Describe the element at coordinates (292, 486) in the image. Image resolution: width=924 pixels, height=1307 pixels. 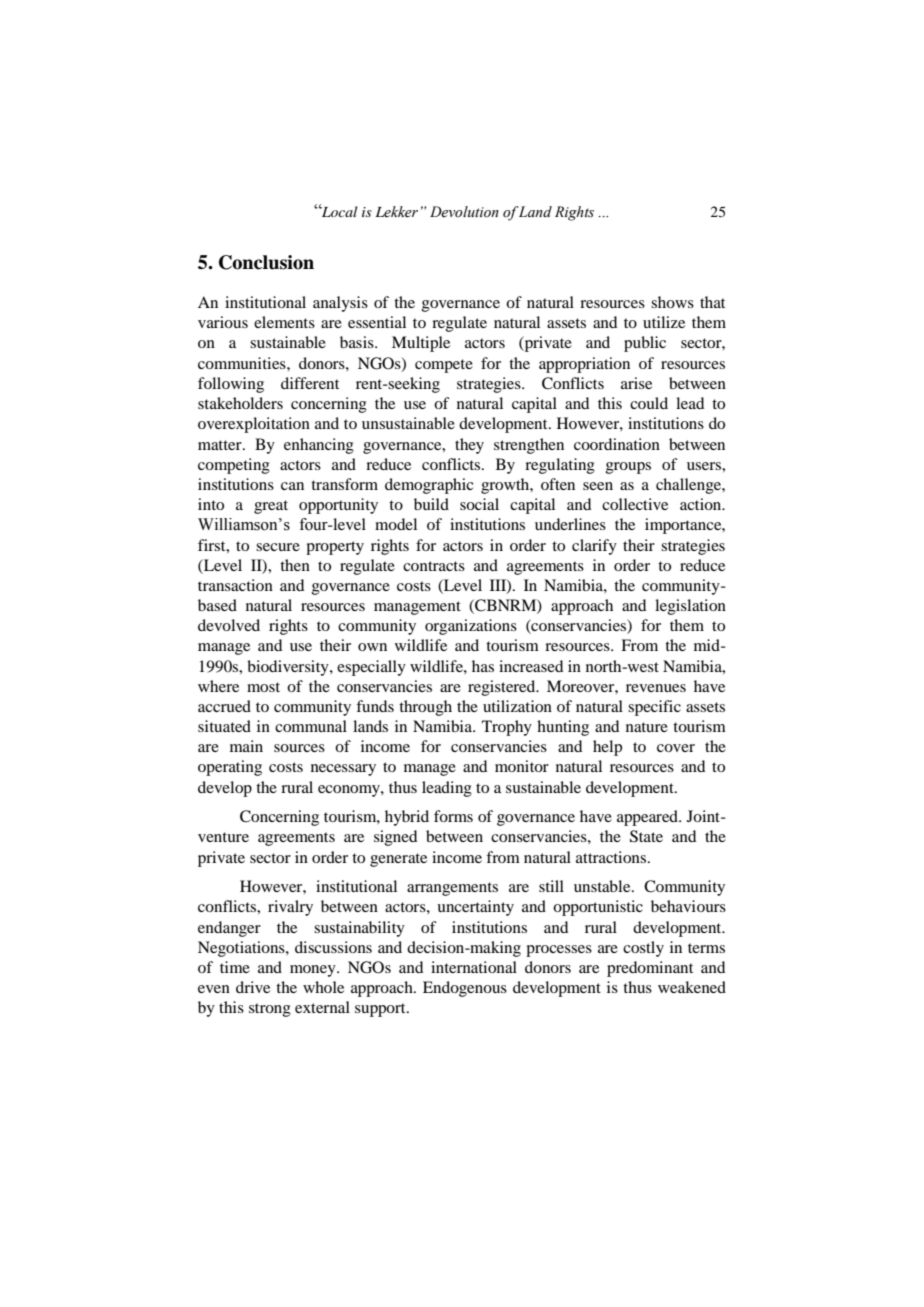
I see `can` at that location.
